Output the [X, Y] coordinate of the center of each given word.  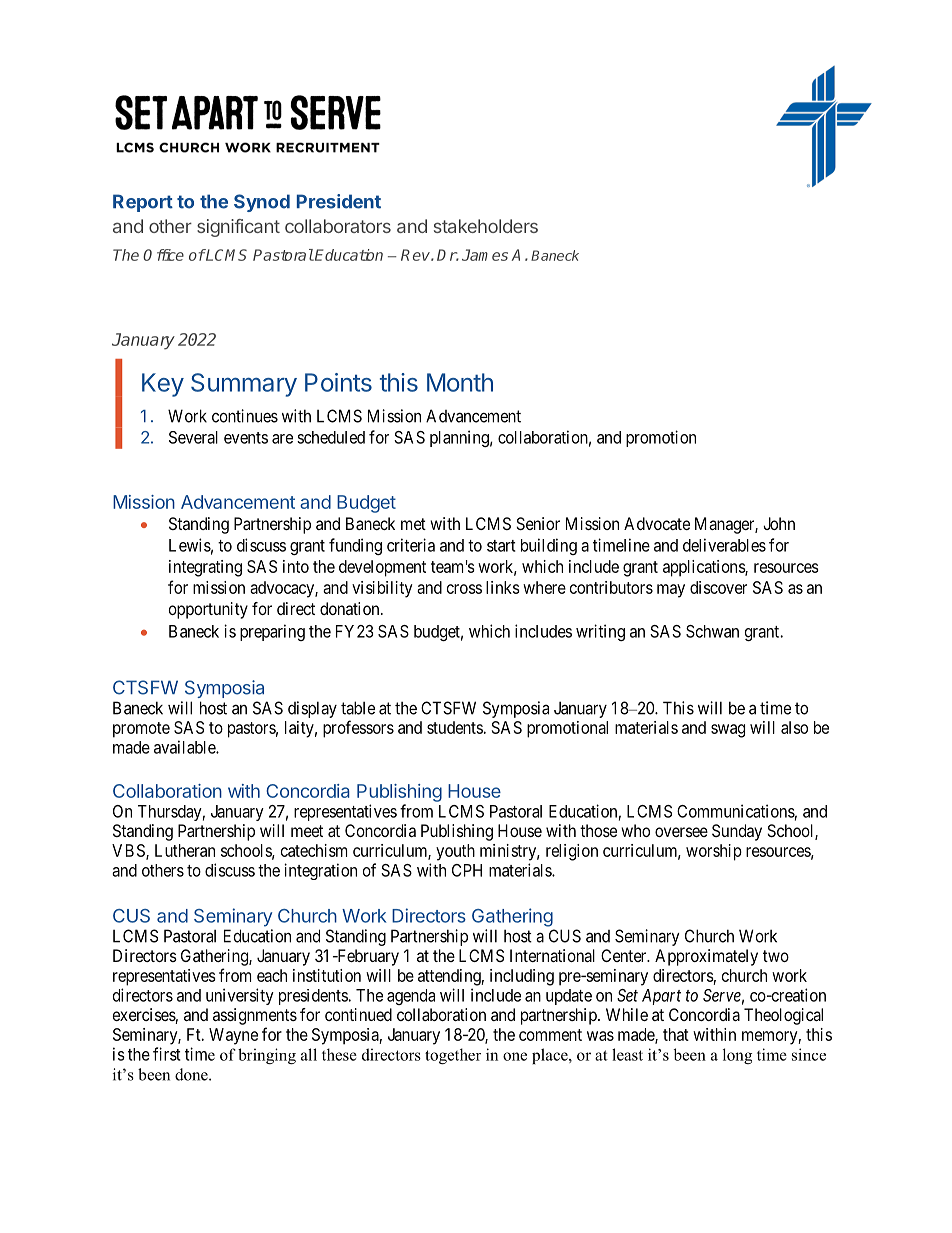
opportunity [208, 610]
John [779, 523]
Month [460, 382]
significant [238, 228]
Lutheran [185, 850]
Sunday [737, 832]
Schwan [712, 631]
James [485, 255]
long [737, 1056]
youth [455, 852]
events [246, 438]
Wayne [233, 1036]
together [453, 1056]
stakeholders [486, 226]
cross [464, 589]
